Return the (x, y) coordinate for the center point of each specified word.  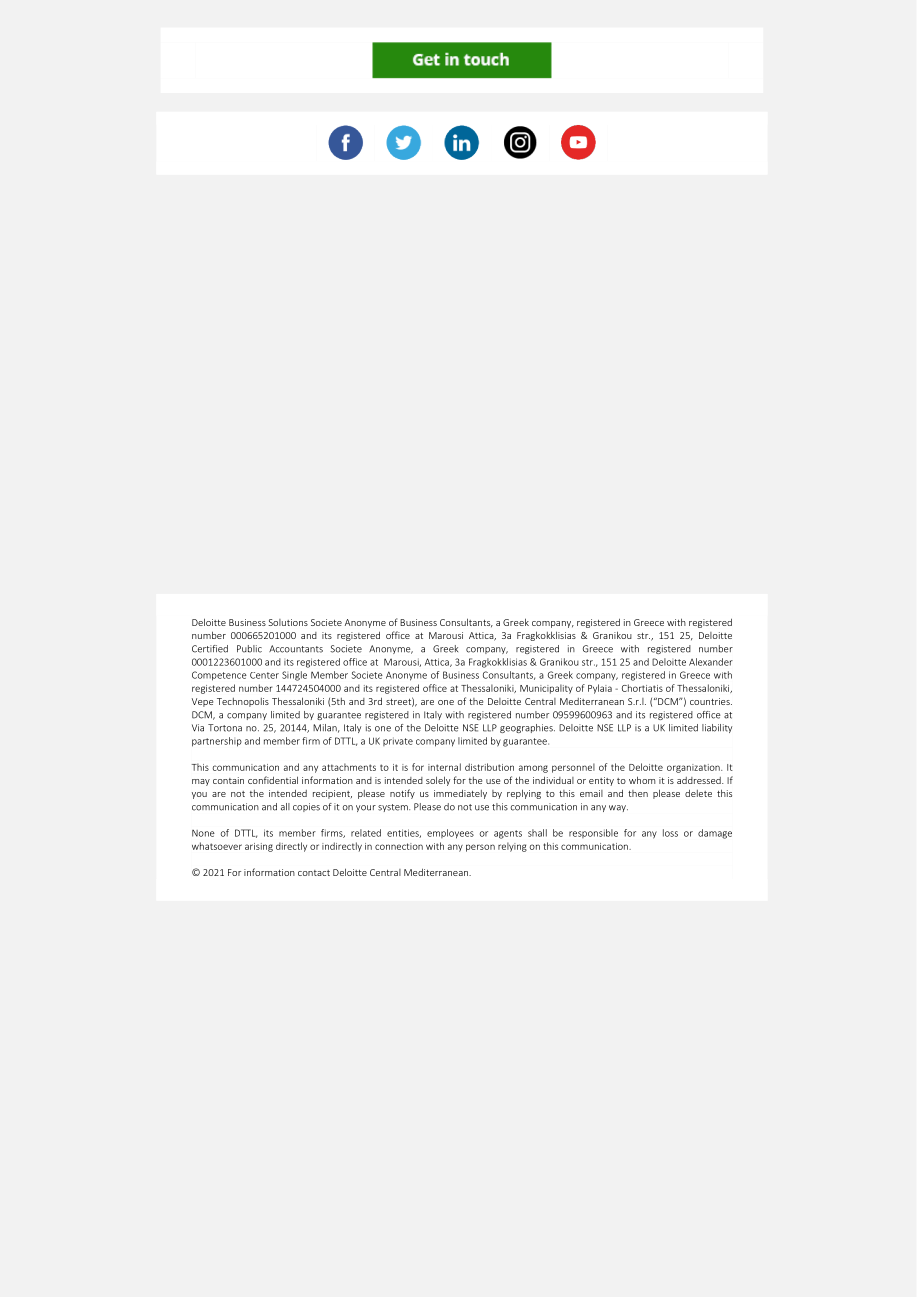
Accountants (296, 649)
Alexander (711, 662)
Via (198, 728)
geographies (527, 728)
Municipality (546, 689)
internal (444, 767)
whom (642, 780)
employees (450, 834)
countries (711, 701)
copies (306, 807)
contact (314, 873)
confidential (273, 780)
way (618, 808)
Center (264, 675)
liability (717, 728)
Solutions (288, 622)
